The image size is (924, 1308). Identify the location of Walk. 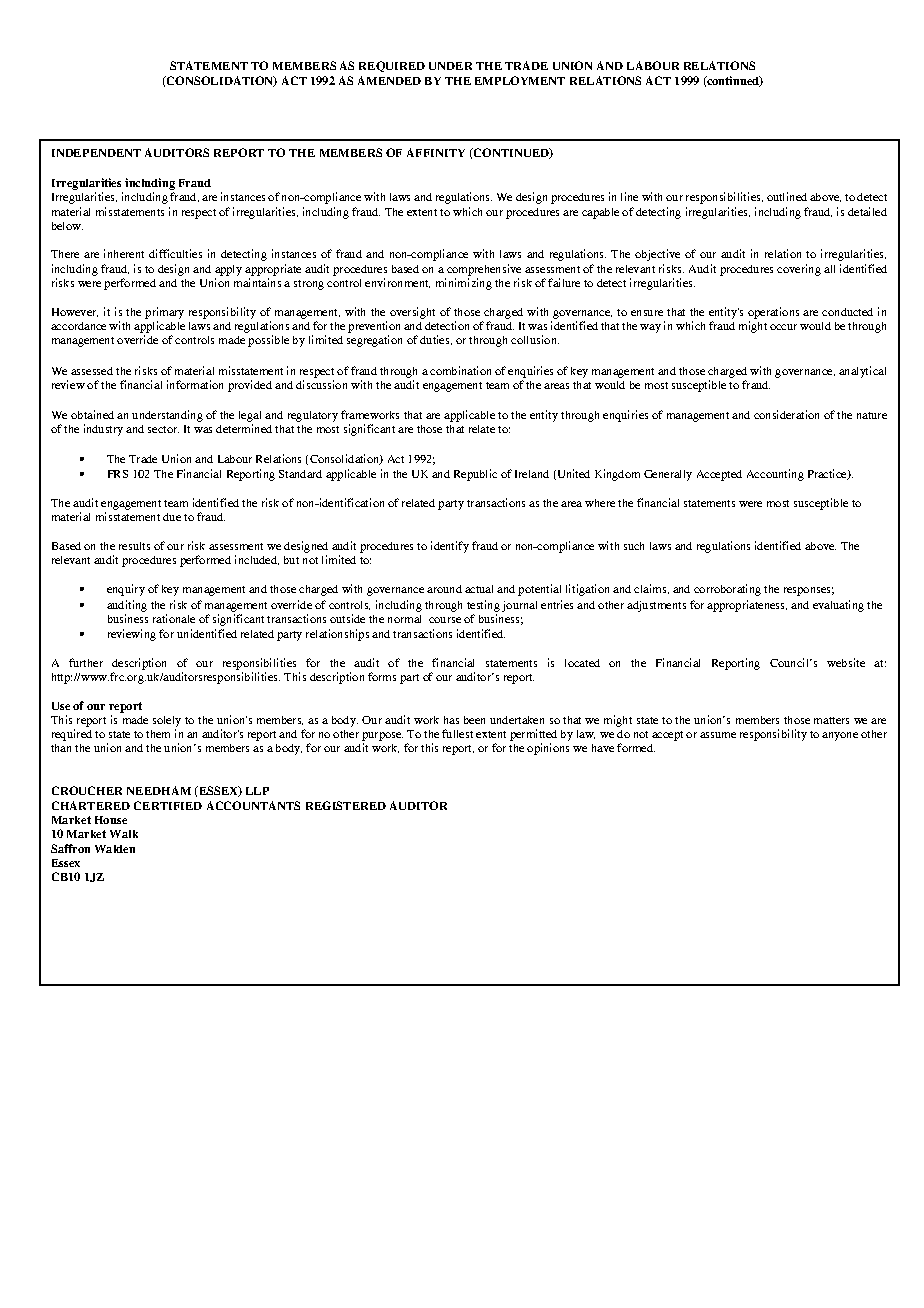
(124, 834).
